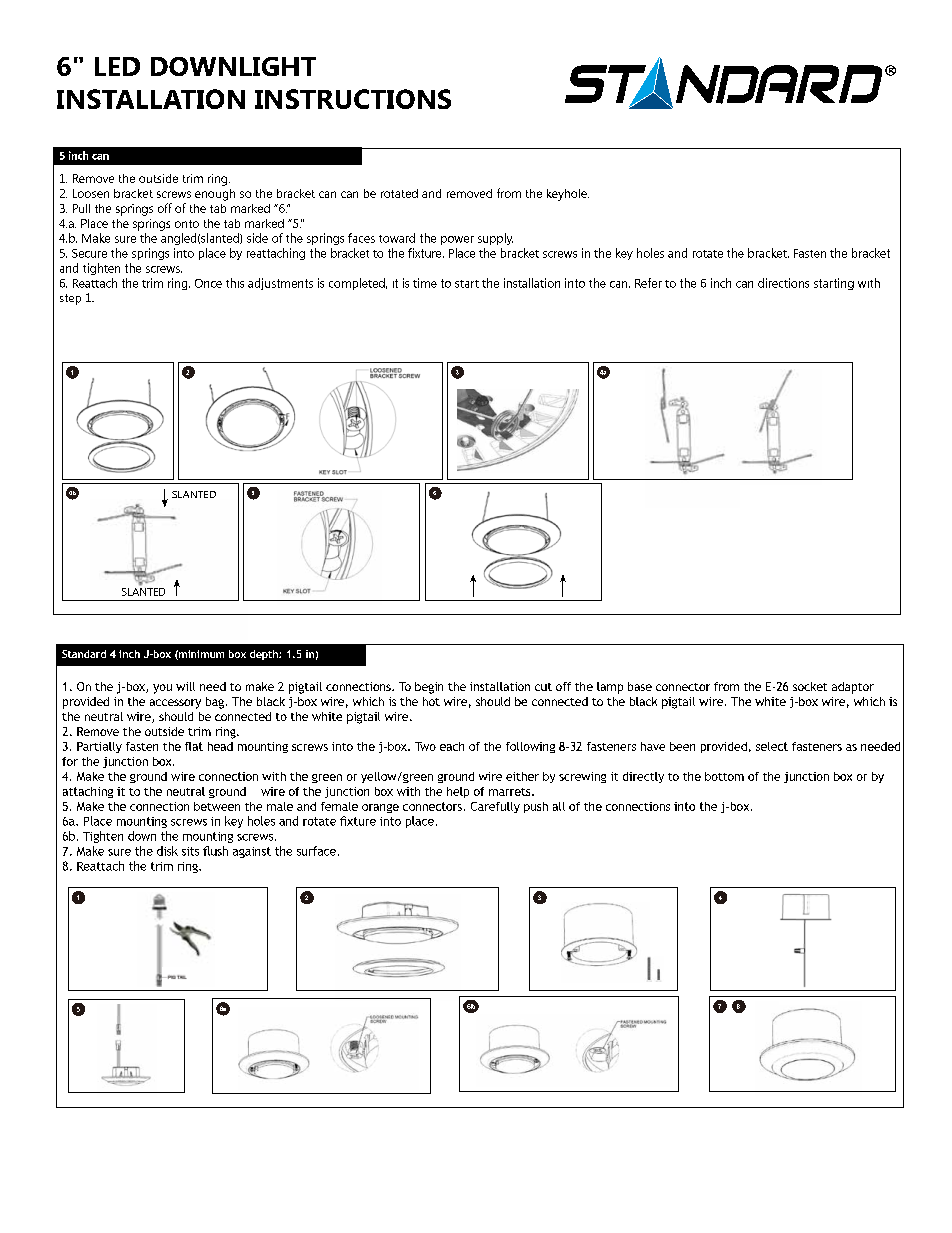  Describe the element at coordinates (783, 283) in the screenshot. I see `directions` at that location.
